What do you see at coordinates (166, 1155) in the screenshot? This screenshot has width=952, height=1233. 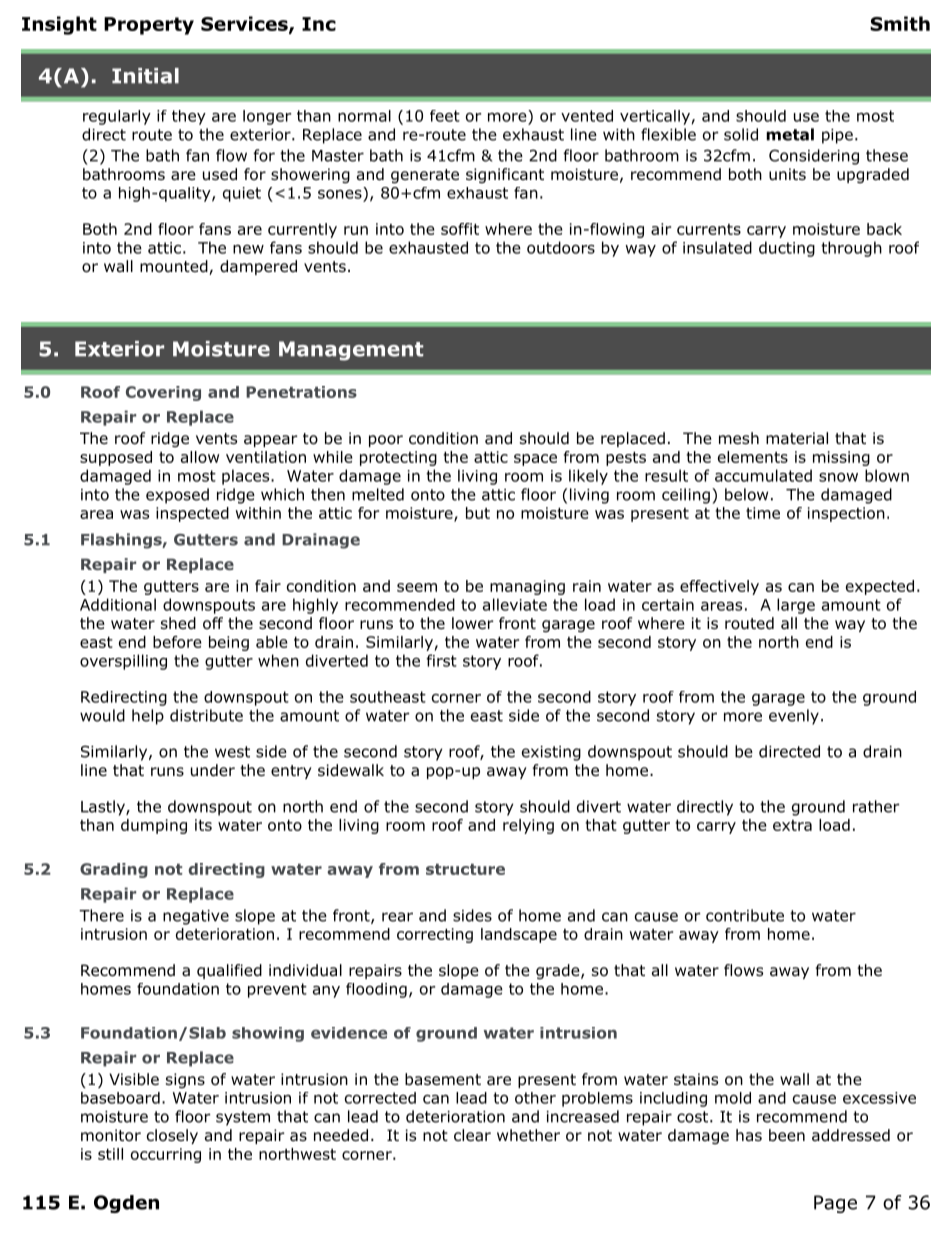 I see `occurring` at bounding box center [166, 1155].
